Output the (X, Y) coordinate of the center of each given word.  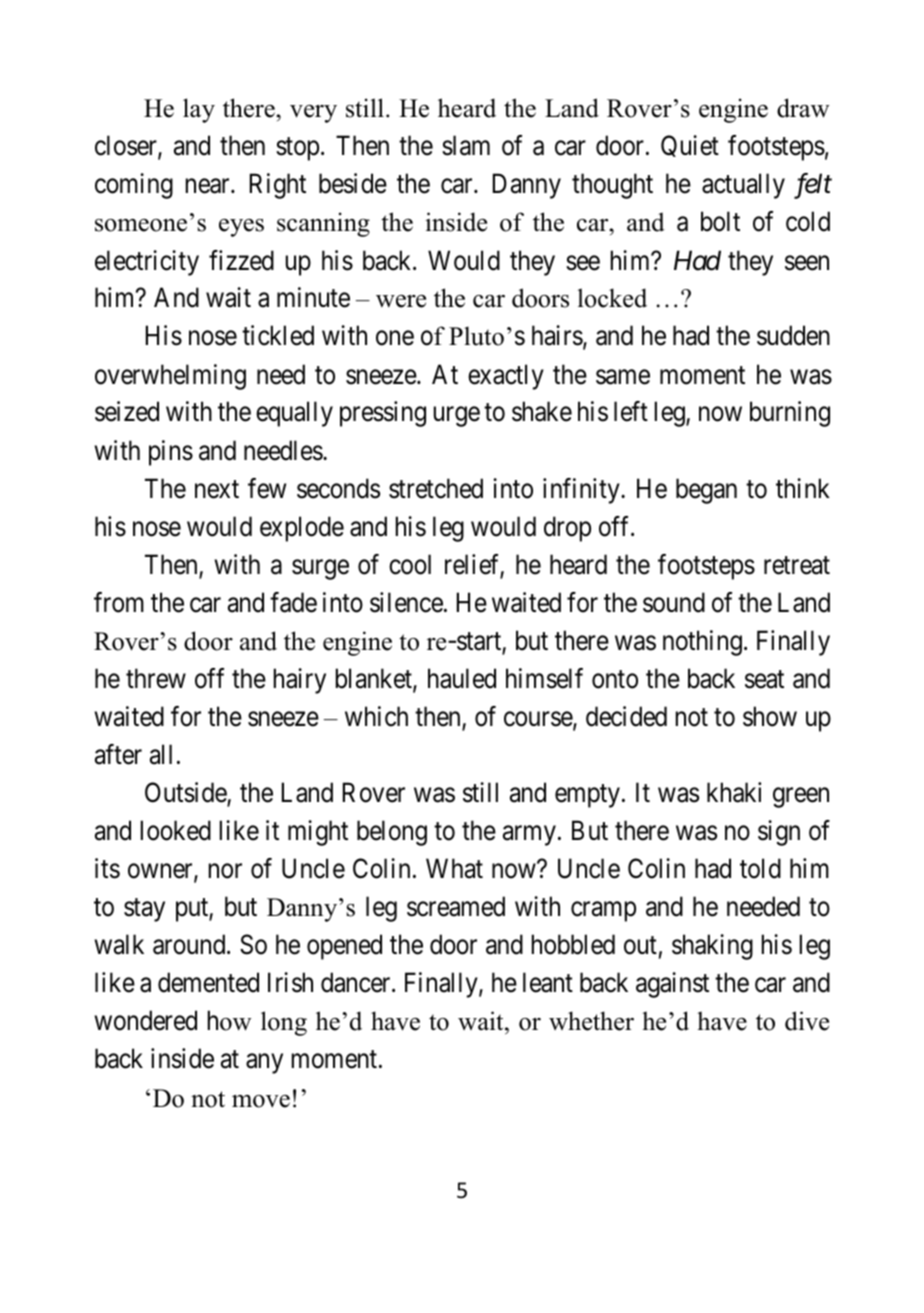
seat (764, 680)
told (760, 868)
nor (225, 871)
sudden (793, 335)
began (706, 491)
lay (199, 110)
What (454, 868)
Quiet (690, 146)
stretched (436, 488)
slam (466, 145)
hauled (462, 678)
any (264, 1064)
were (401, 301)
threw (156, 678)
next (217, 489)
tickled (278, 335)
